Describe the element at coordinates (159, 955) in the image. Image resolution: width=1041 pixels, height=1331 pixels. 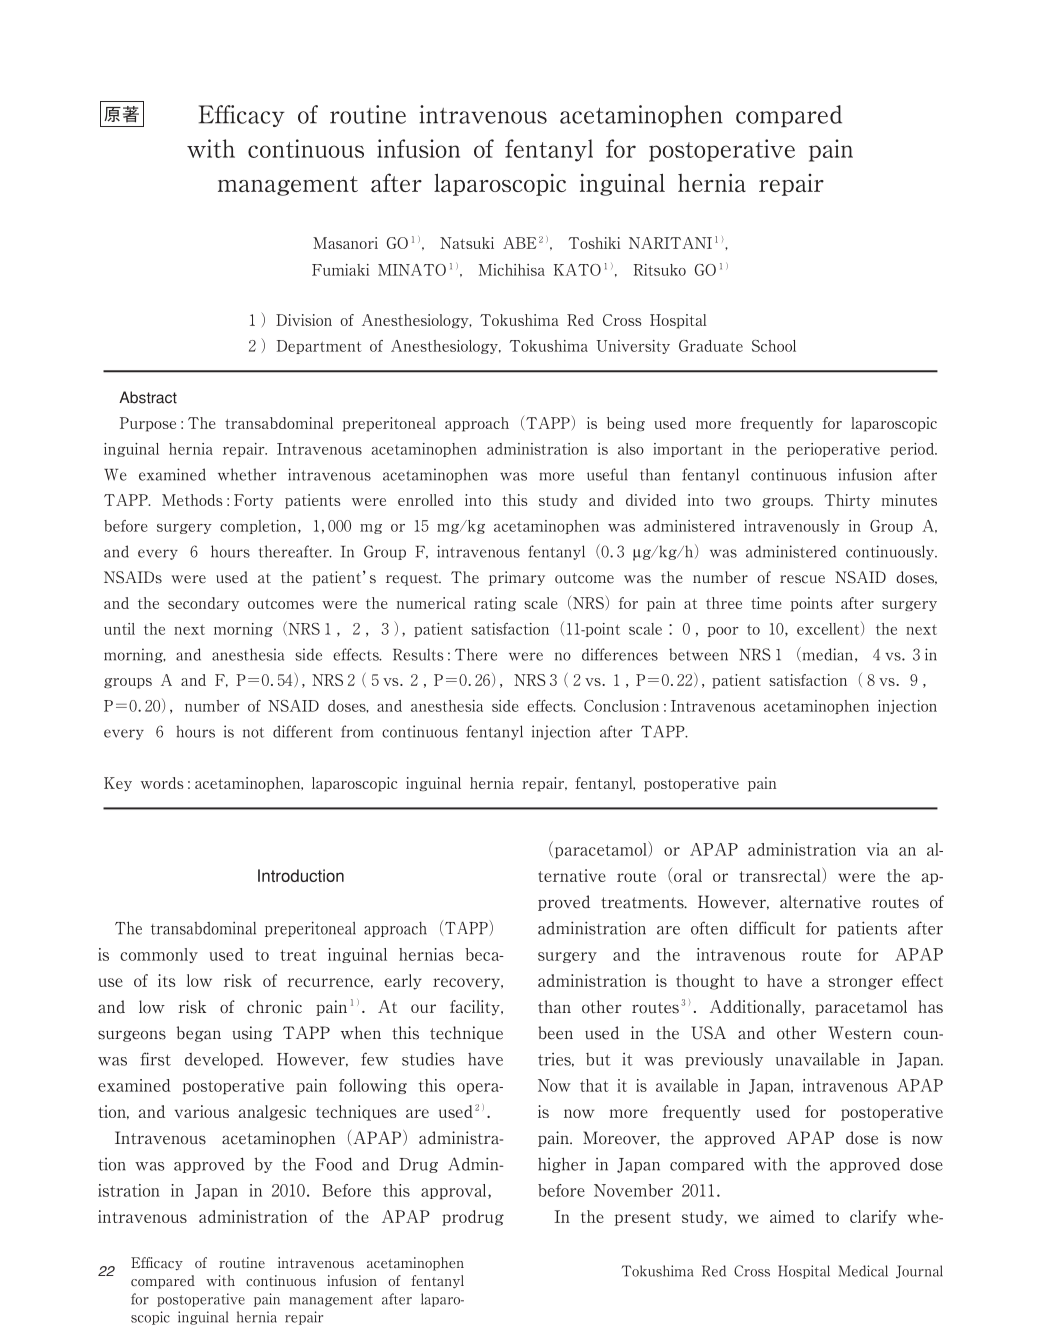
I see `commonly` at that location.
